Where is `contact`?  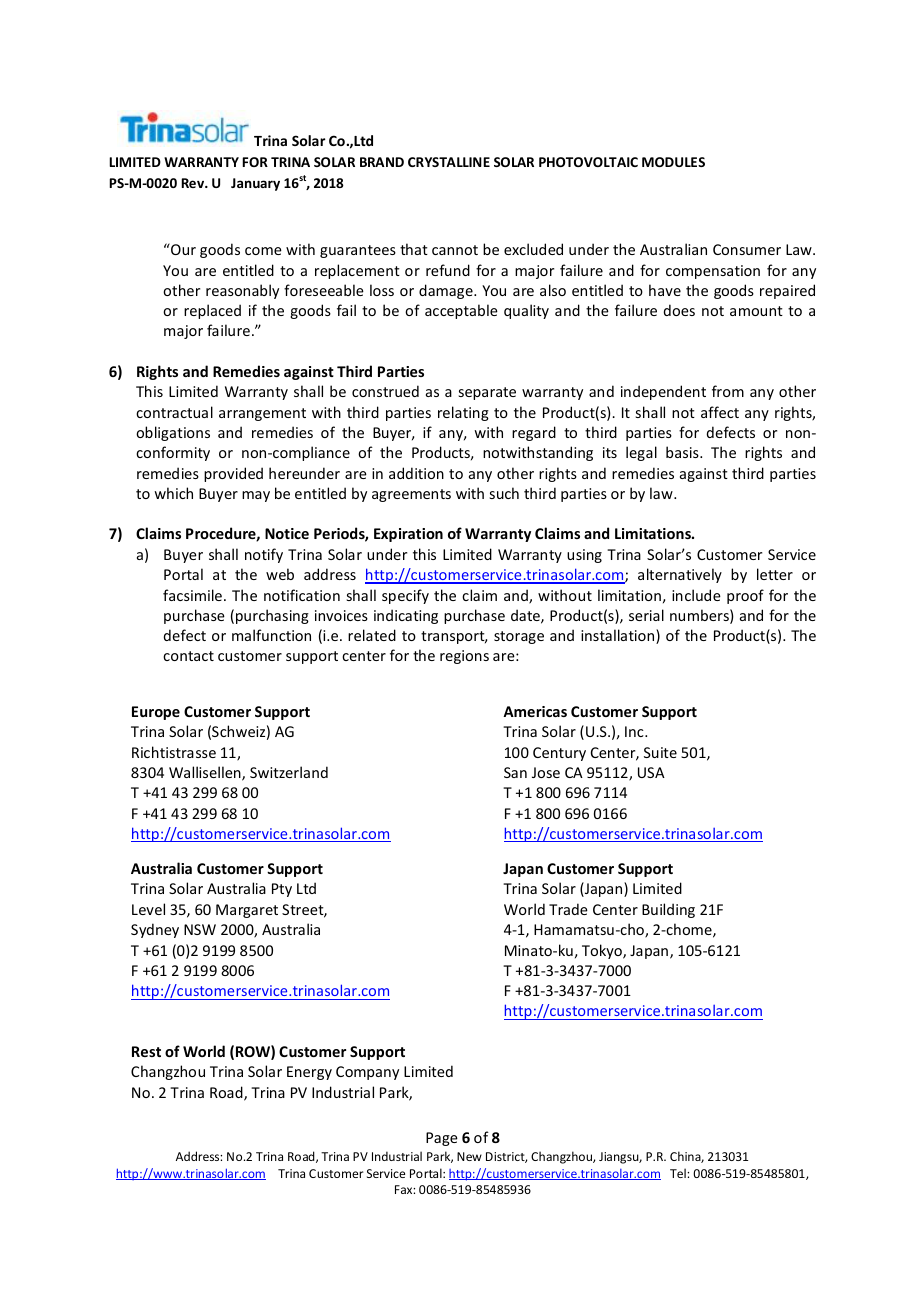
contact is located at coordinates (188, 656).
